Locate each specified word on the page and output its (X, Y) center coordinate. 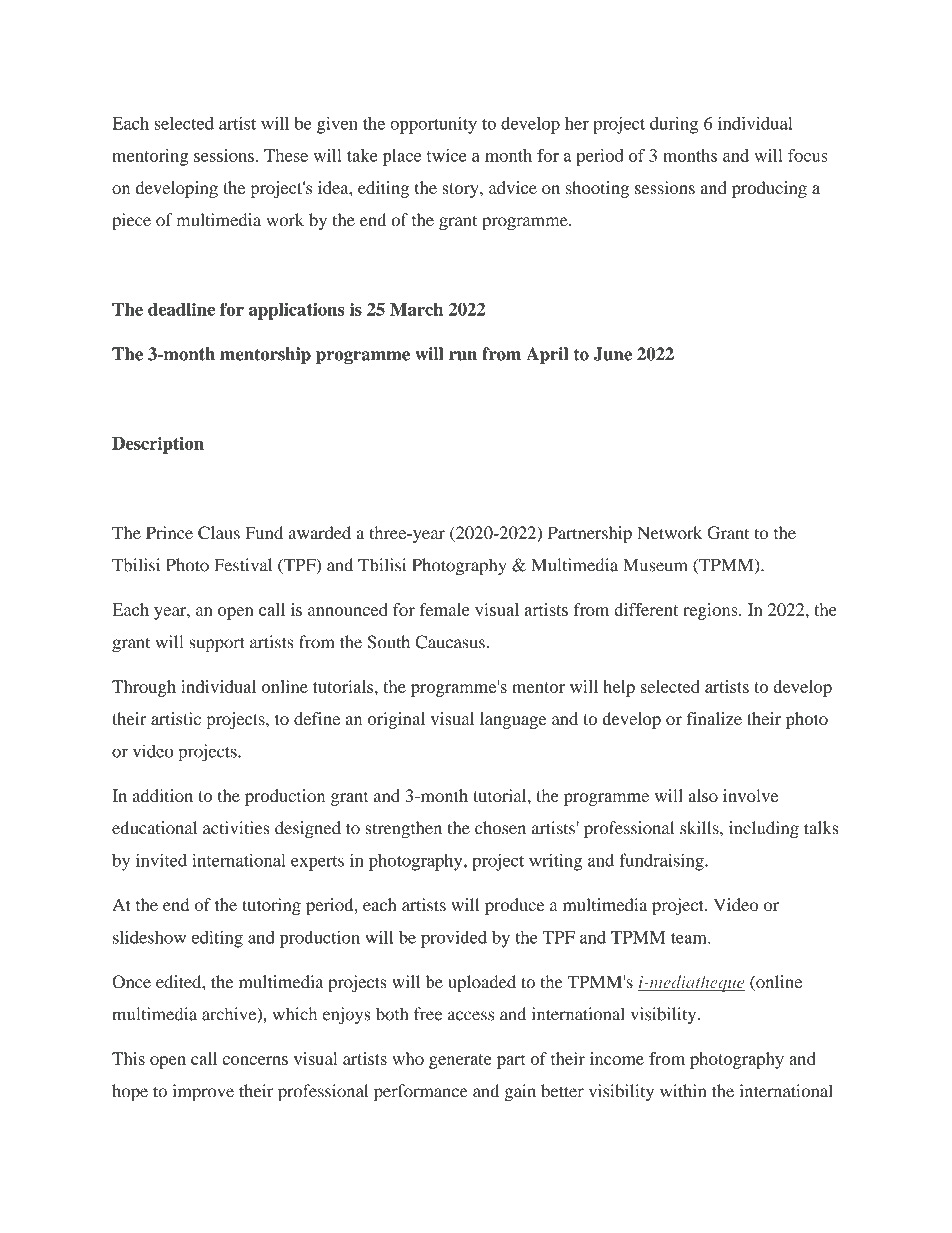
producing (769, 189)
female (444, 609)
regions (711, 611)
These (286, 155)
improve (203, 1093)
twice (446, 155)
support (217, 645)
